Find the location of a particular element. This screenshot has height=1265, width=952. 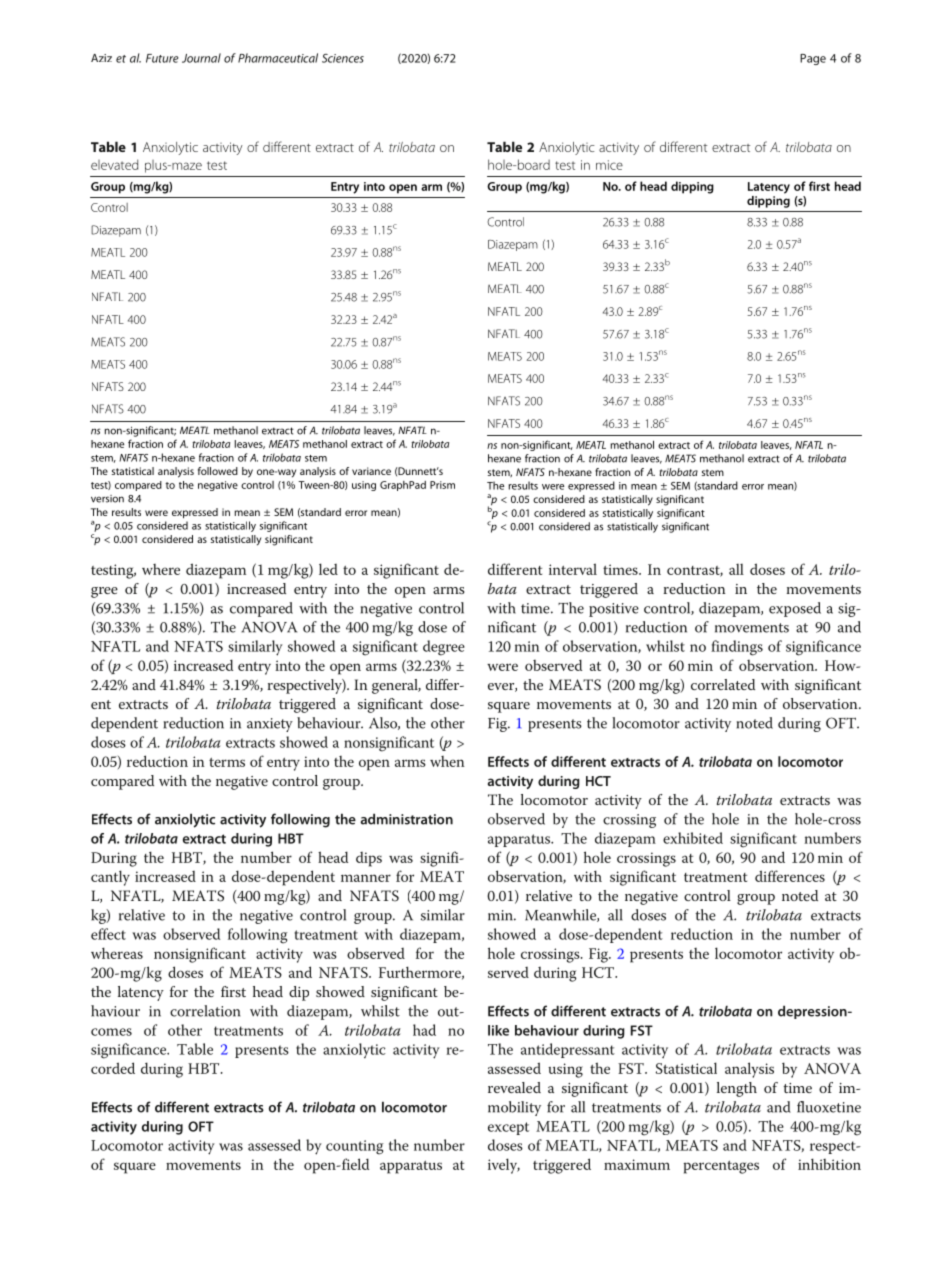

except is located at coordinates (508, 1128).
